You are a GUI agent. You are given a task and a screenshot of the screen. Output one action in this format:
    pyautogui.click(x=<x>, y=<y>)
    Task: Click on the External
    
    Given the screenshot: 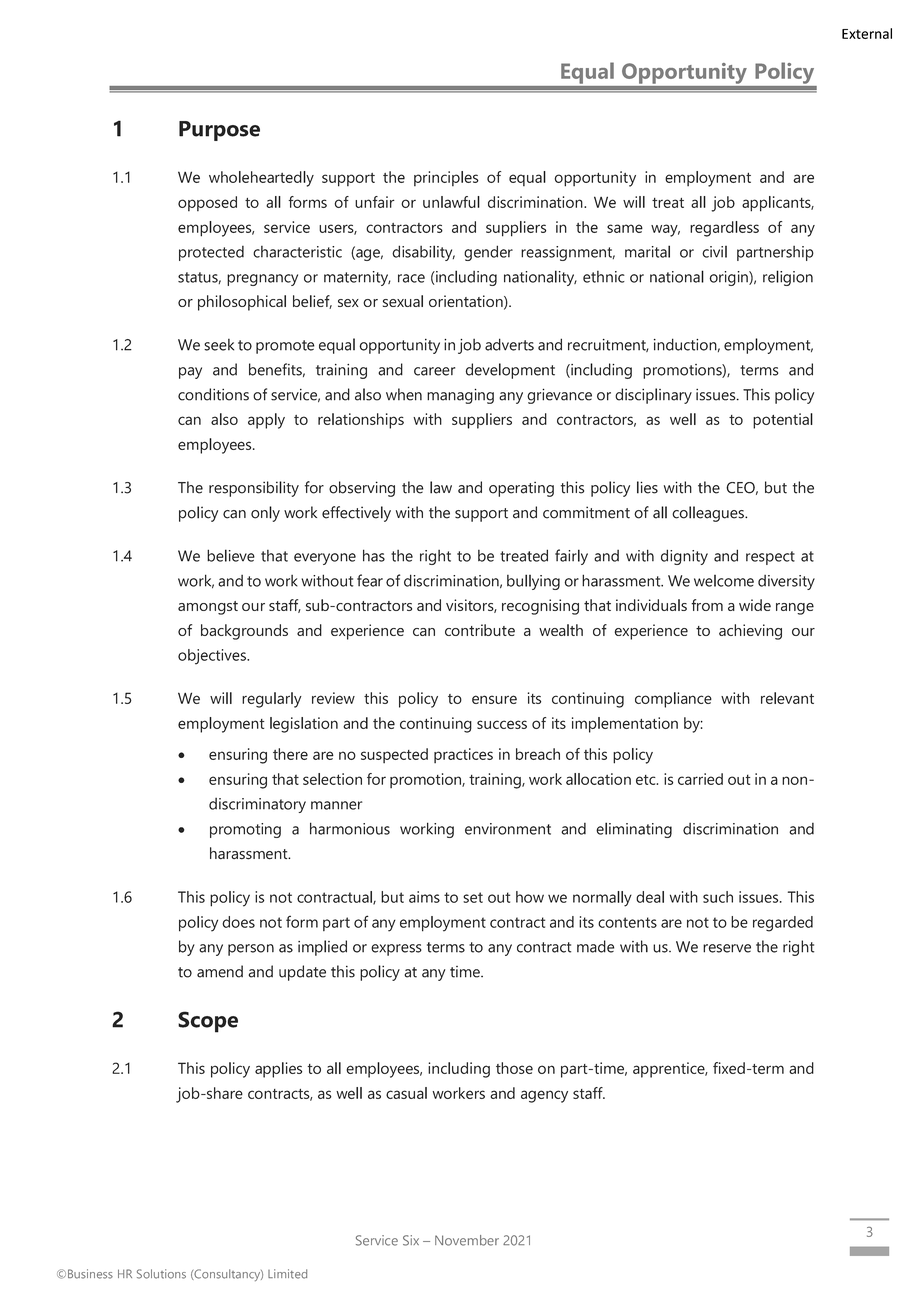 What is the action you would take?
    pyautogui.click(x=867, y=33)
